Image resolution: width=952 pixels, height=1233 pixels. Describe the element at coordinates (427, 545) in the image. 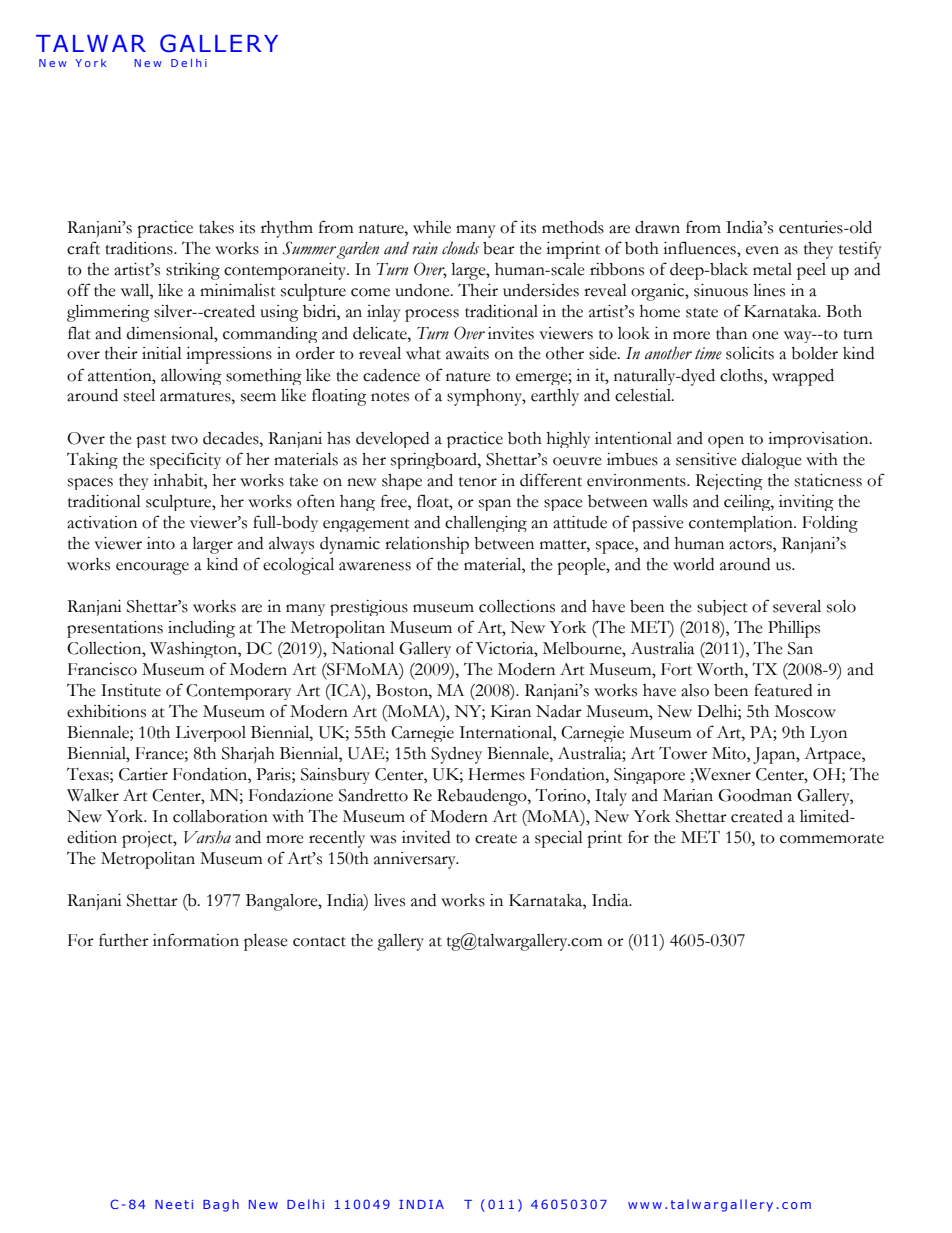

I see `relationship` at that location.
